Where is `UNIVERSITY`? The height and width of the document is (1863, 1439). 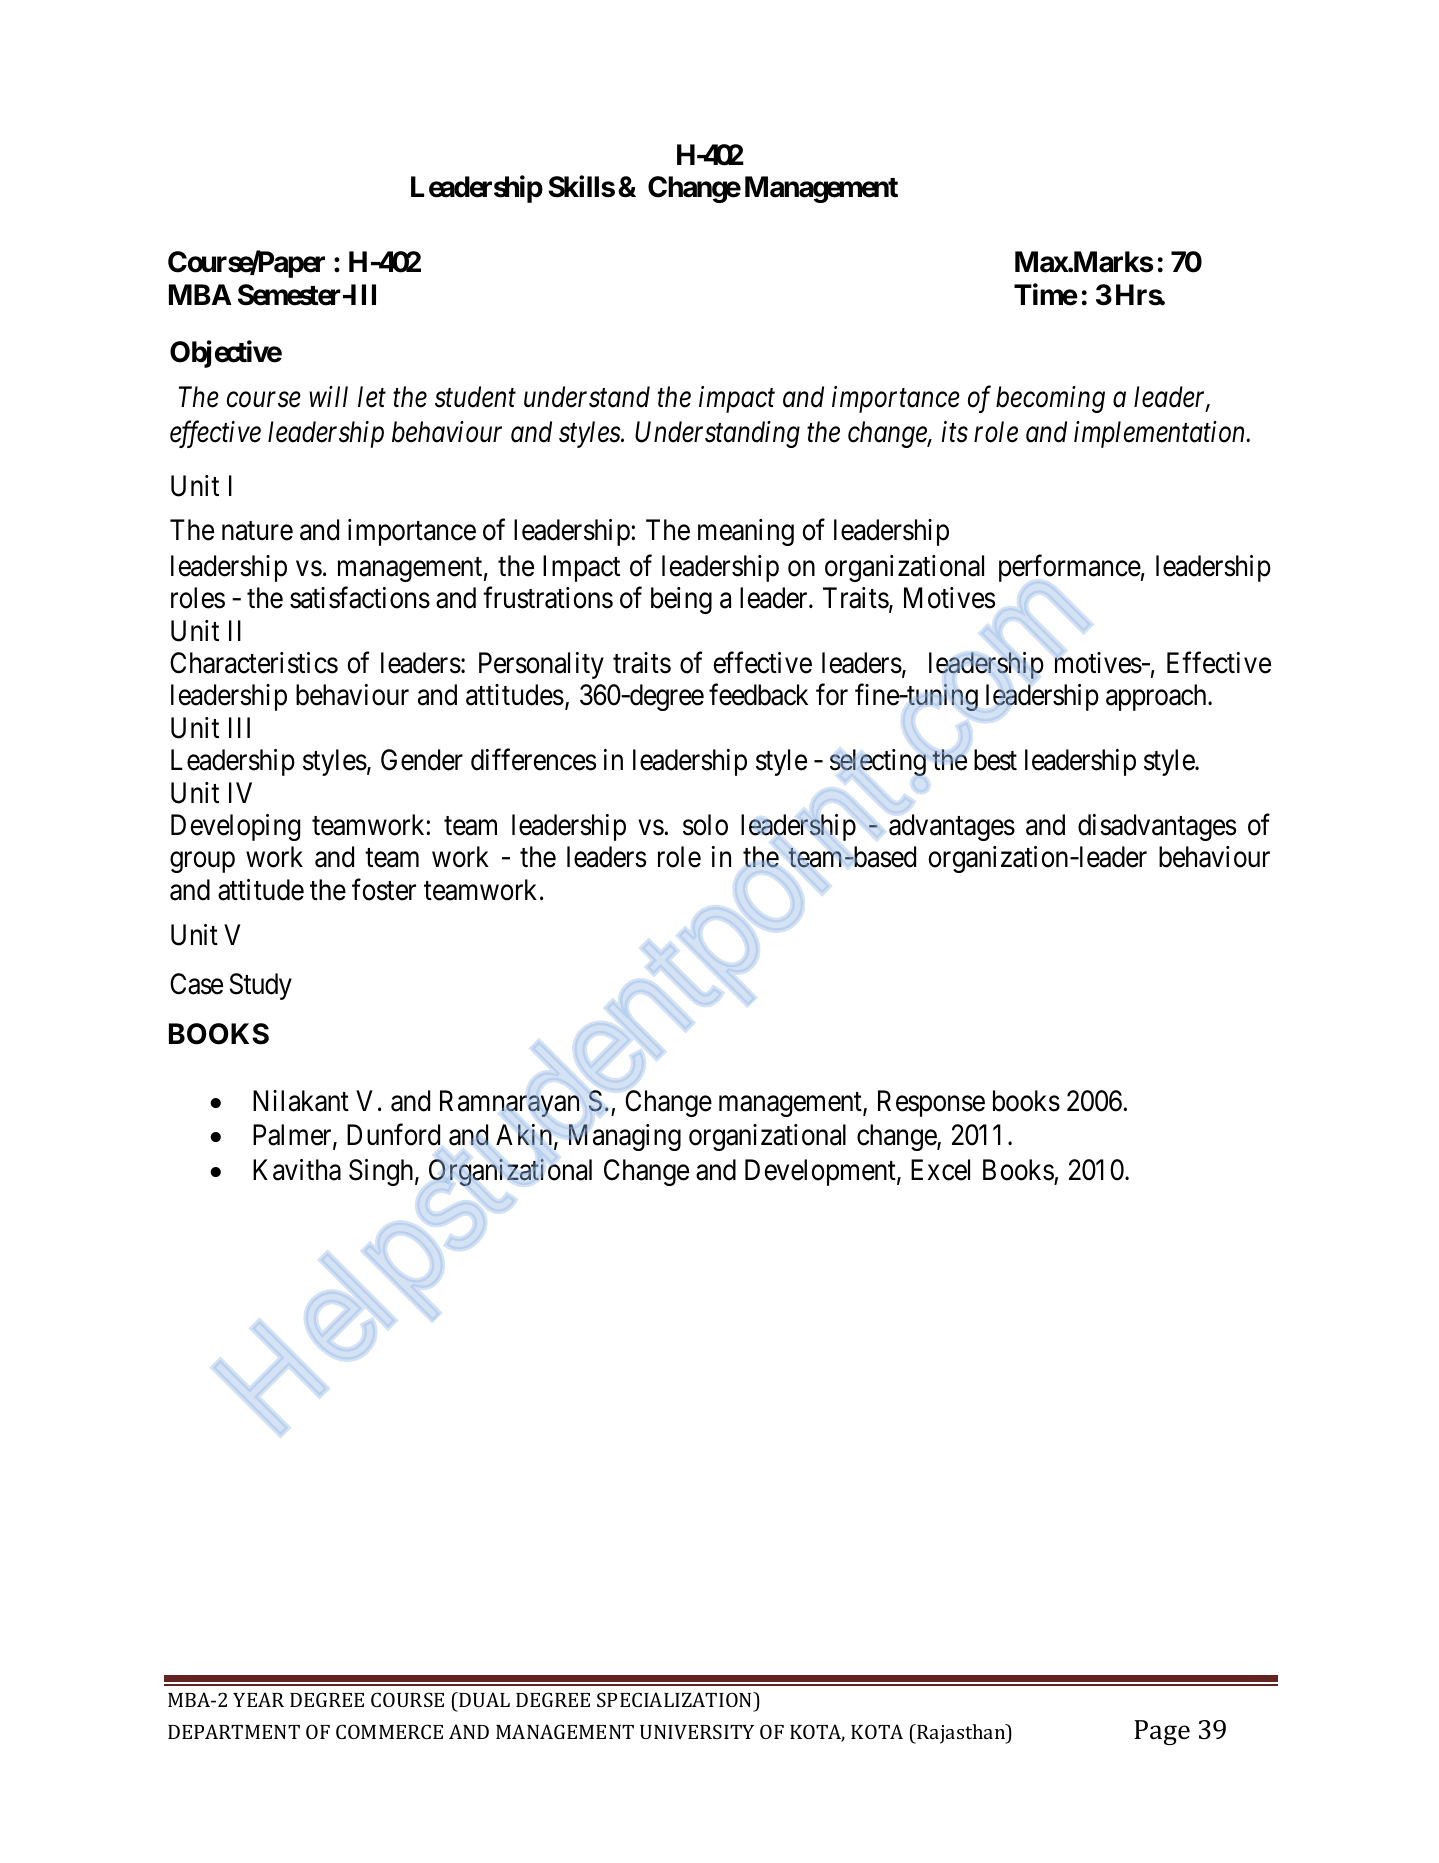
UNIVERSITY is located at coordinates (697, 1731).
